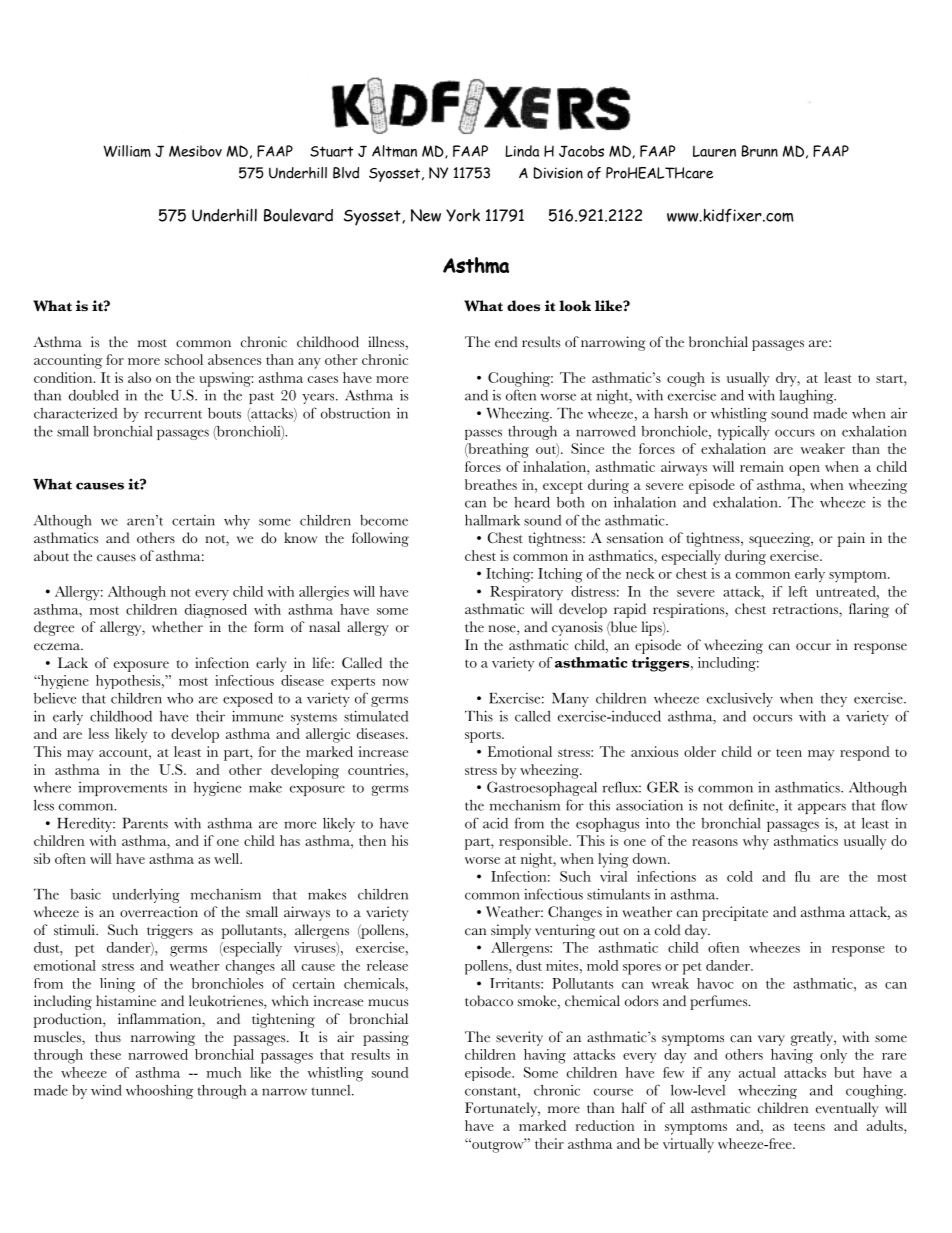  I want to click on sports, so click(484, 737).
